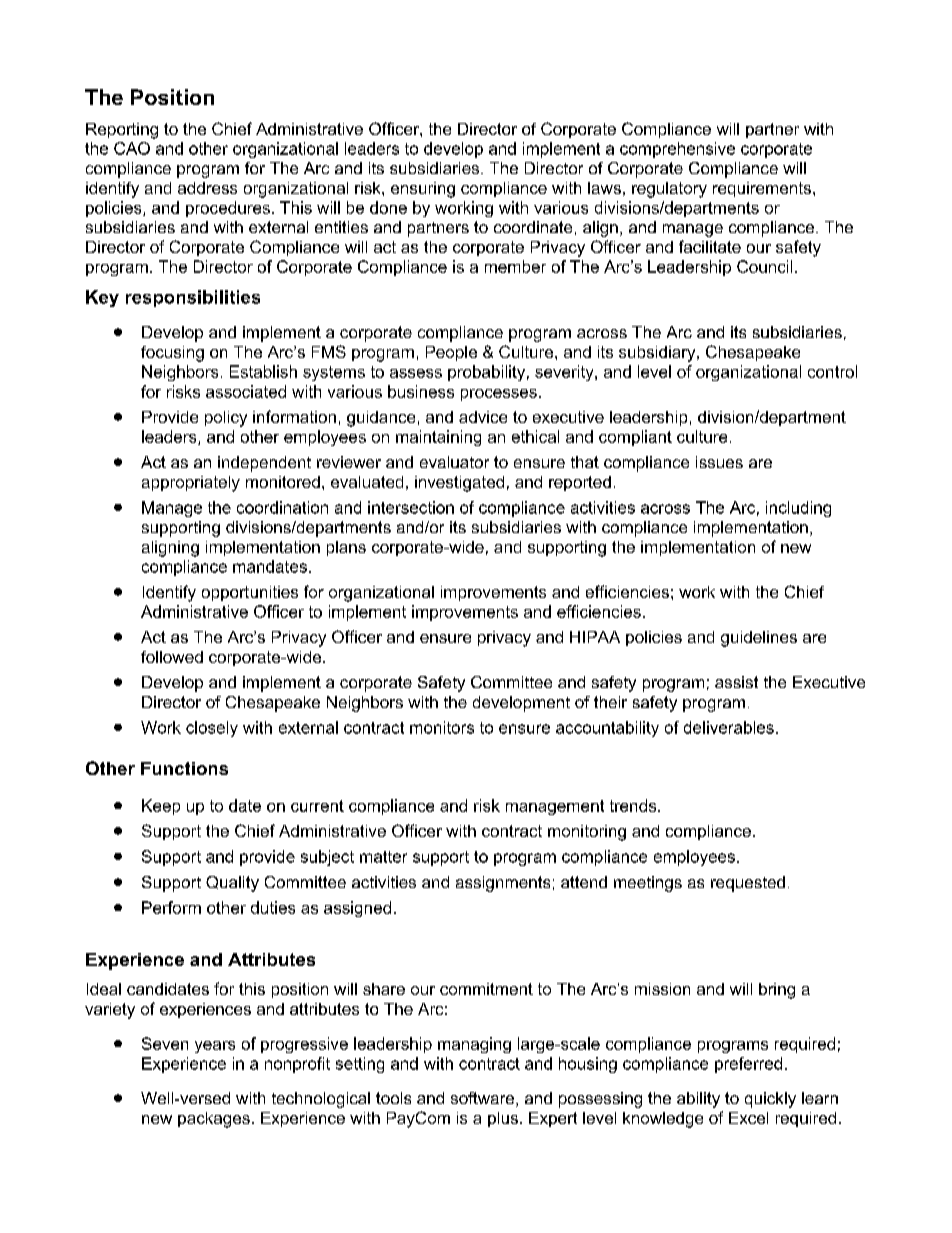 This screenshot has height=1233, width=952. Describe the element at coordinates (832, 371) in the screenshot. I see `control` at that location.
